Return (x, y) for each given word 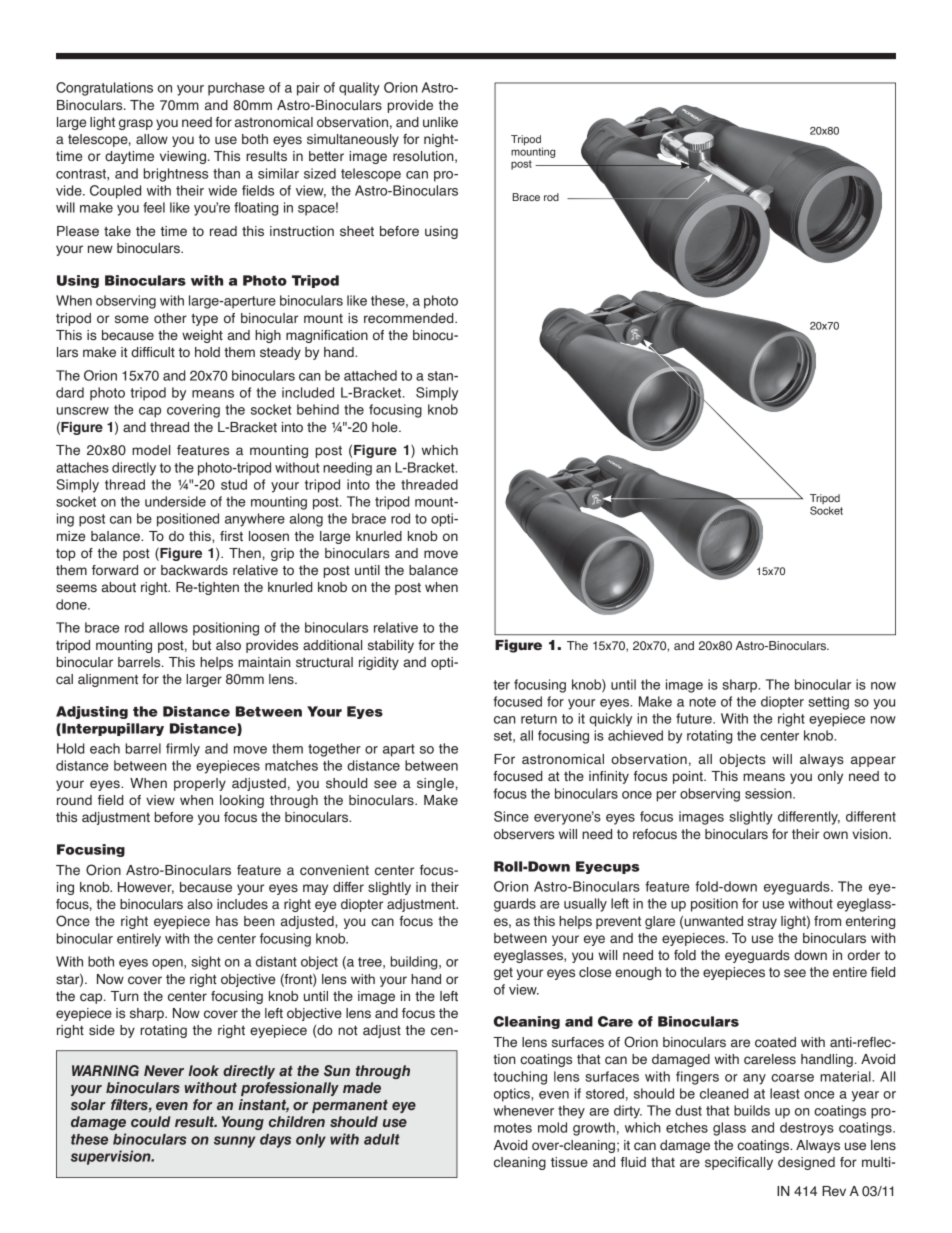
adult (382, 1139)
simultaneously (353, 140)
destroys (807, 1129)
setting (828, 703)
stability (391, 646)
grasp (136, 124)
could (151, 1121)
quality (359, 89)
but (202, 645)
